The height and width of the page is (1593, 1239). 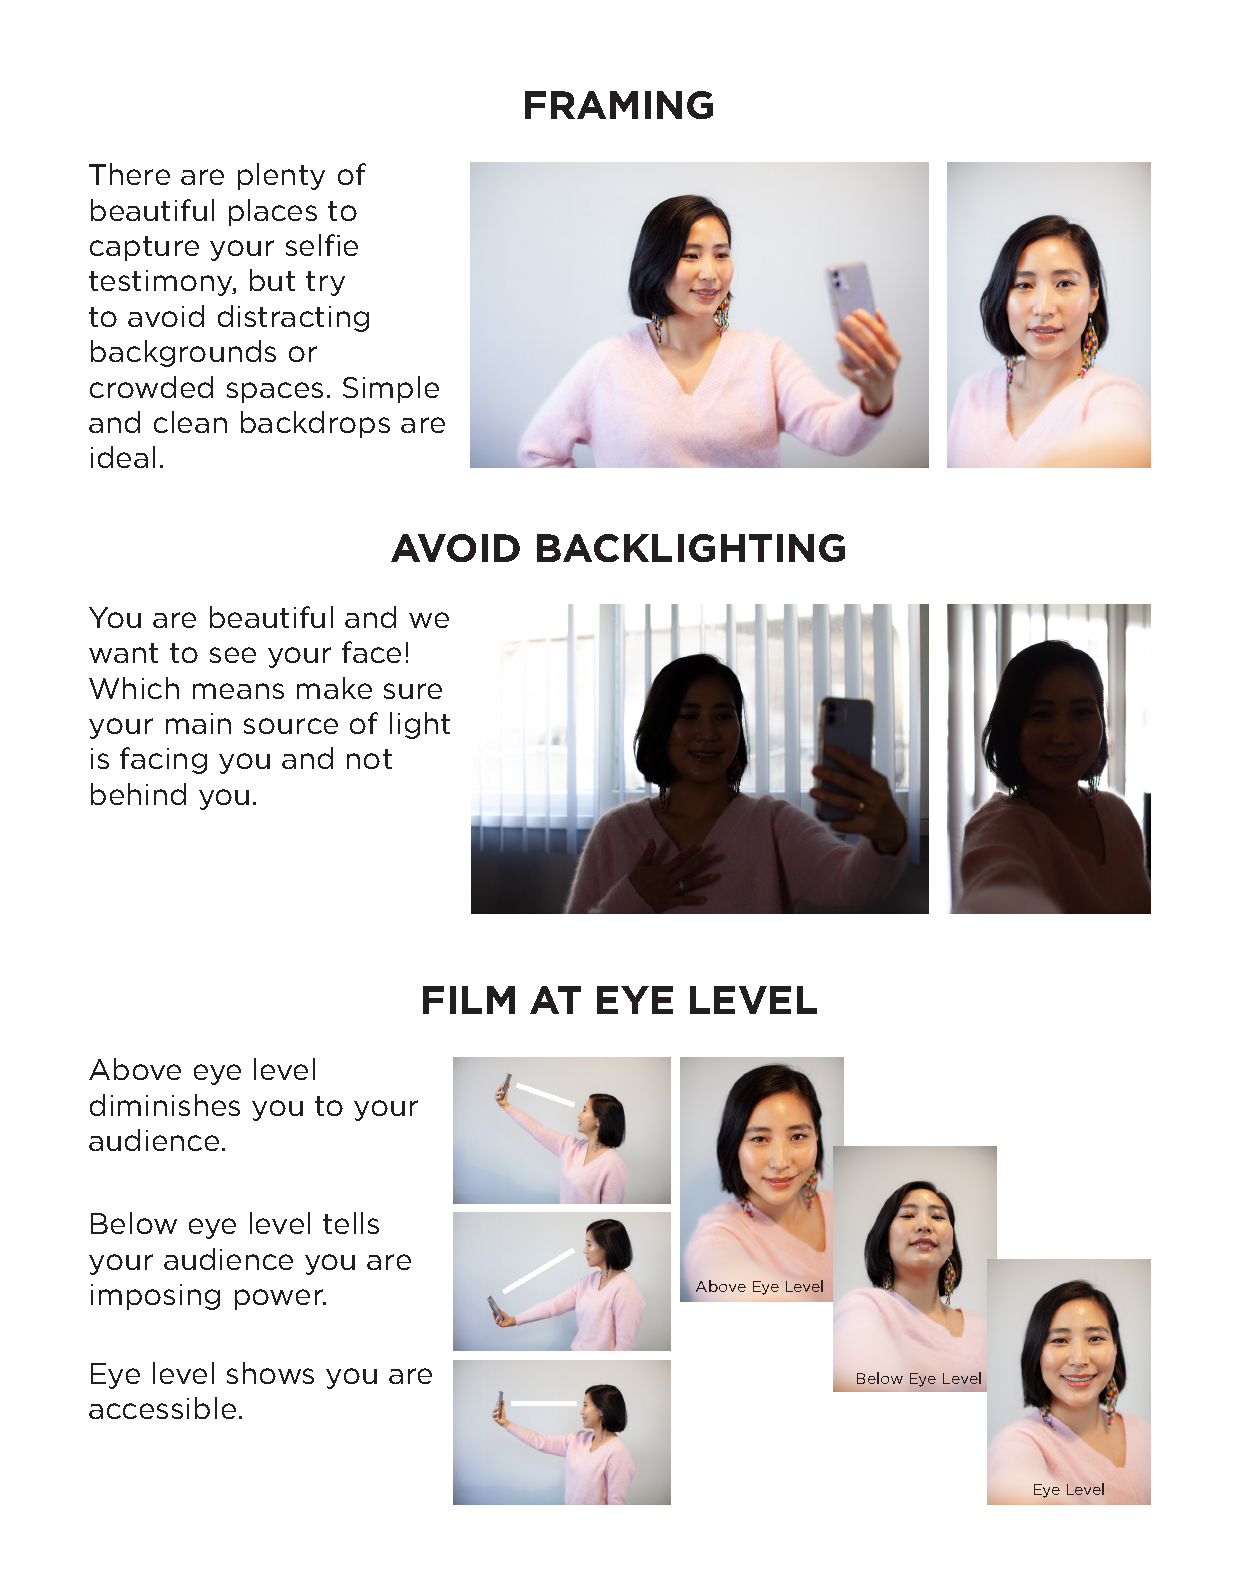 I want to click on FILM, so click(x=469, y=1000).
